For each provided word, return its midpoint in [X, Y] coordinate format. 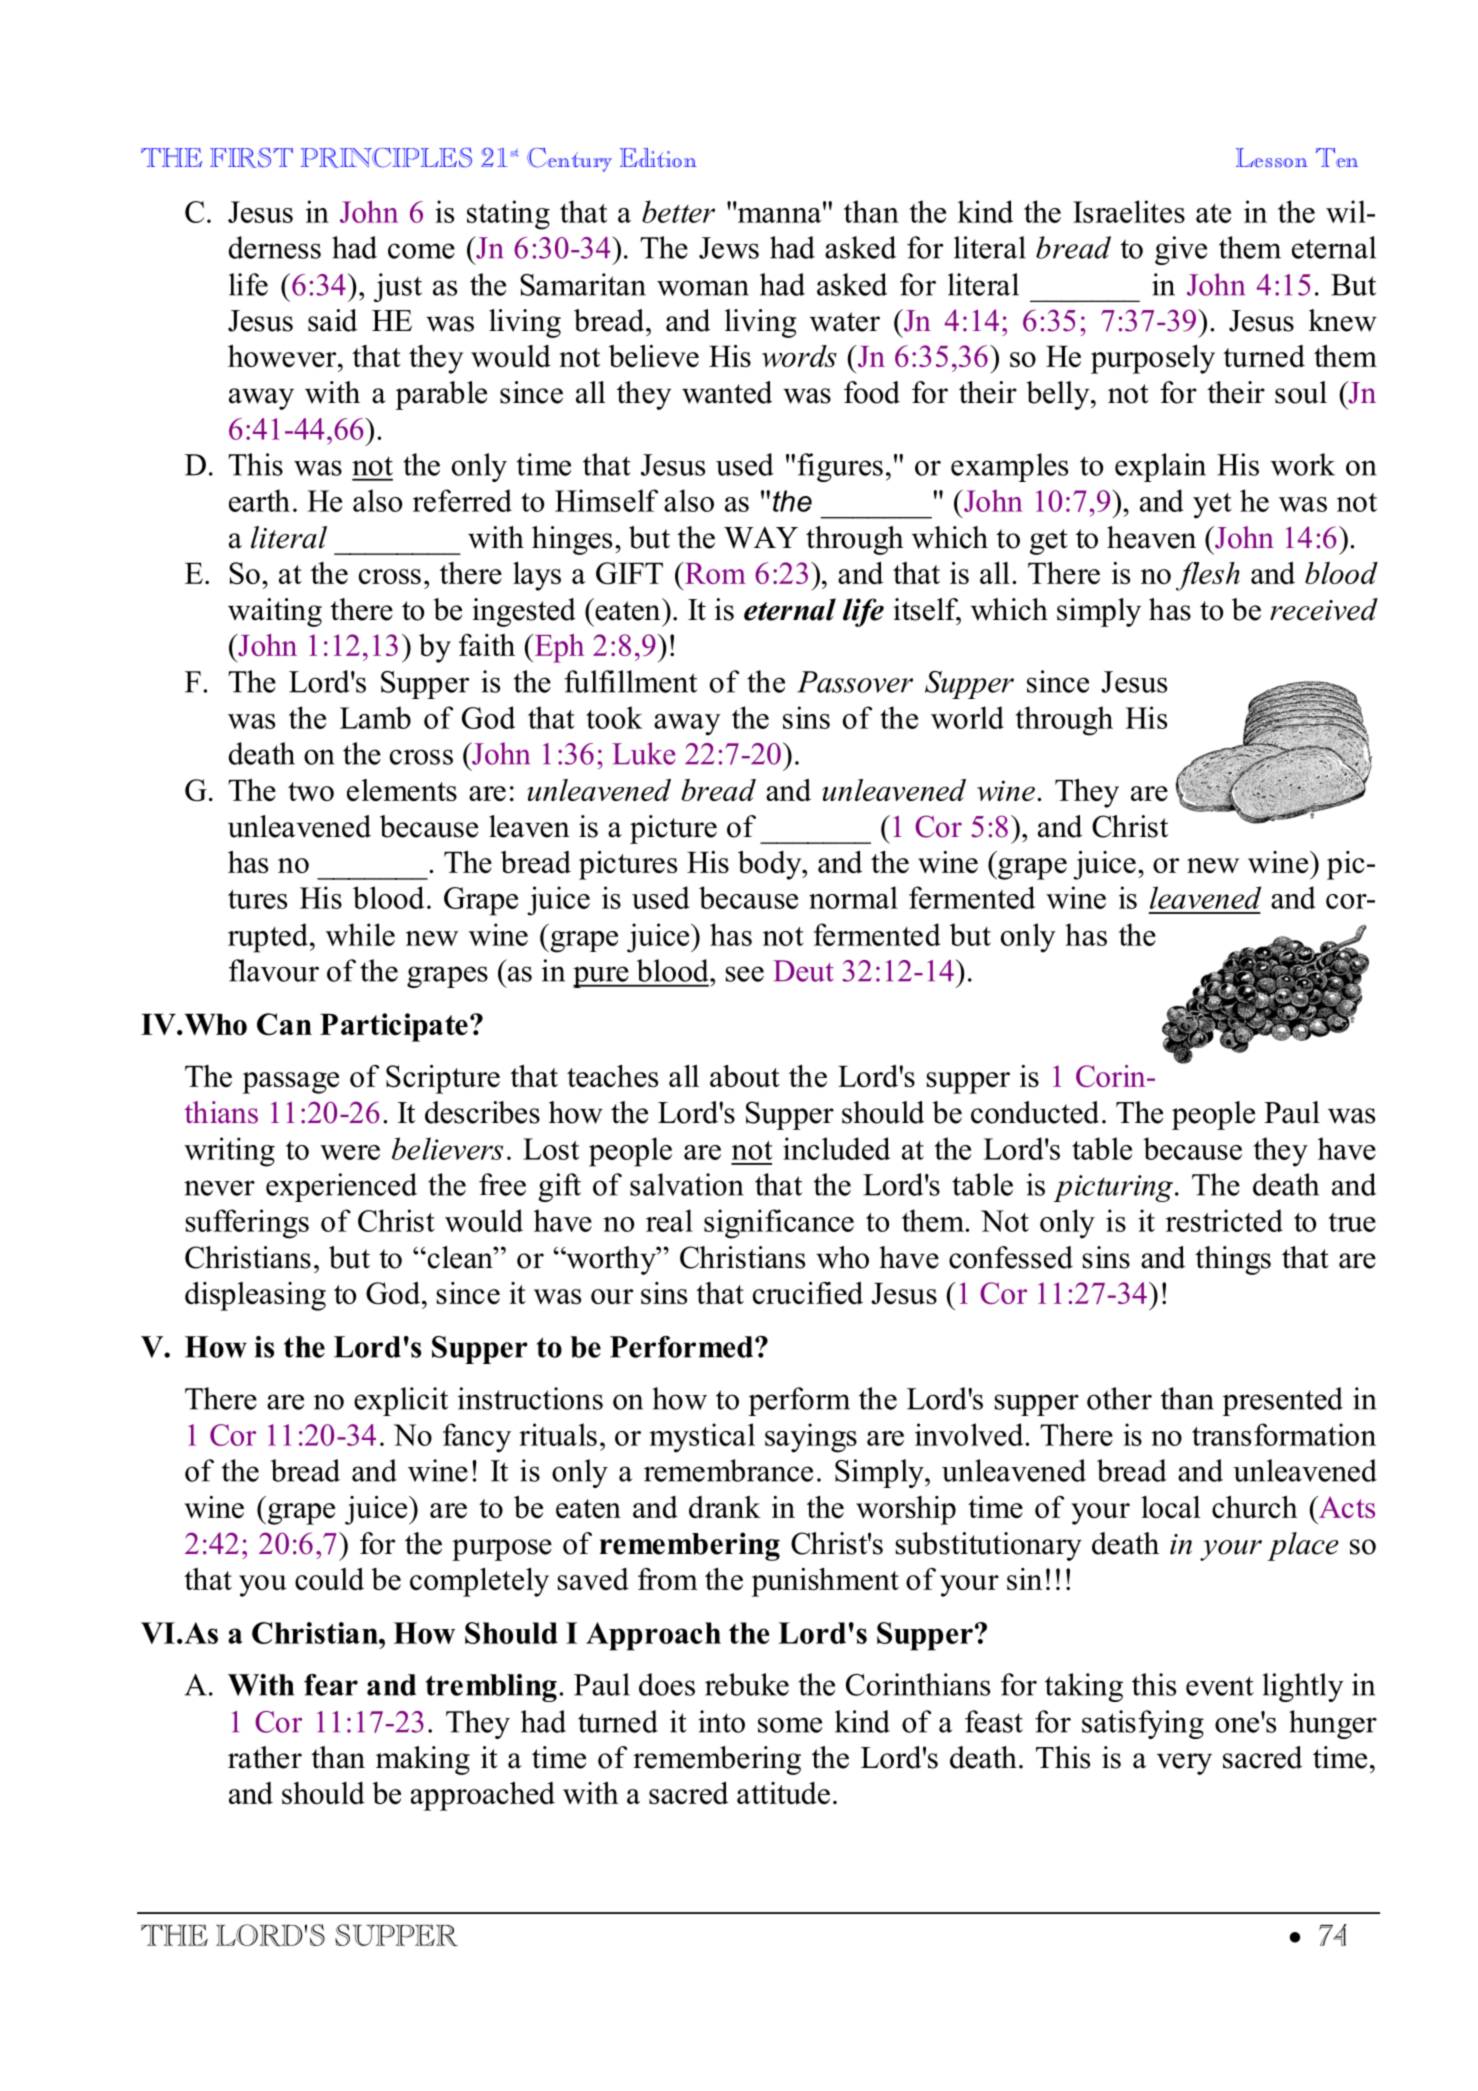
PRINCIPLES [386, 158]
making [423, 1760]
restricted [1224, 1220]
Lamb [375, 717]
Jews [729, 248]
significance [779, 1224]
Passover [855, 682]
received [1324, 609]
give [1181, 250]
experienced [341, 1187]
